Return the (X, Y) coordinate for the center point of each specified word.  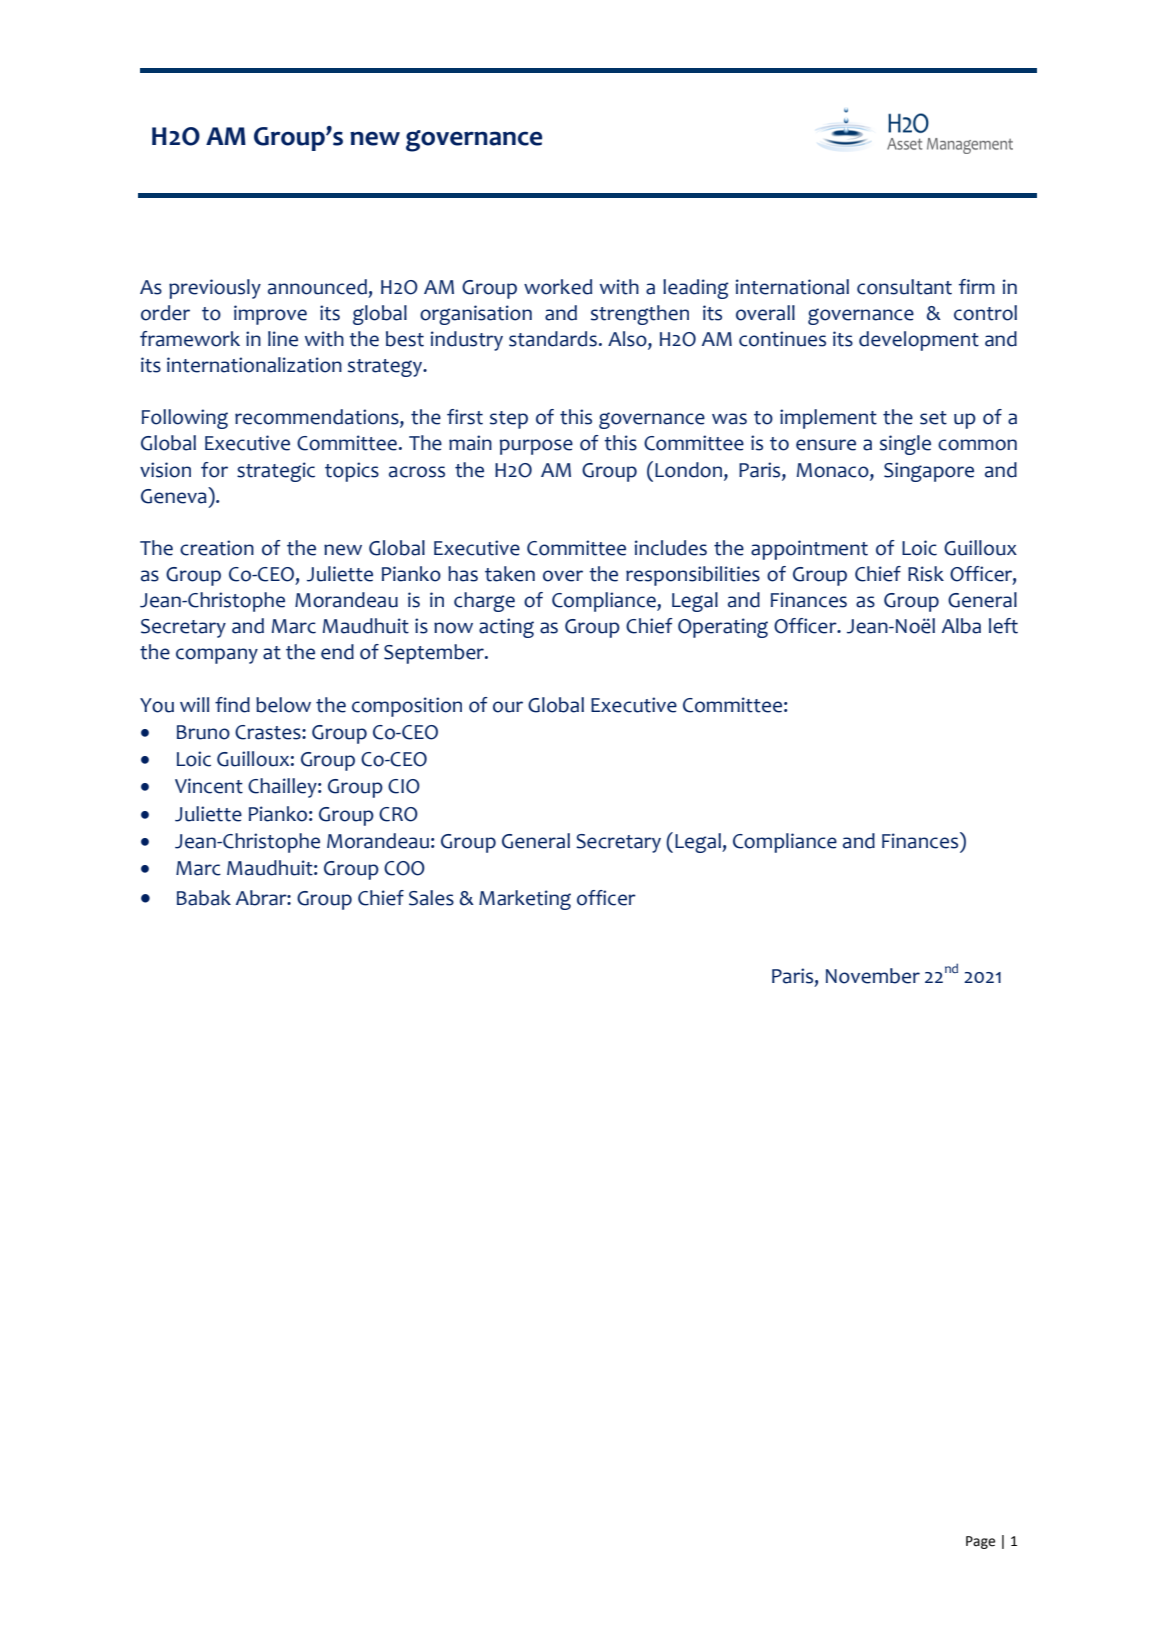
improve (270, 315)
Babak (204, 898)
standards (553, 339)
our (508, 707)
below (283, 705)
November (873, 976)
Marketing (525, 900)
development (919, 341)
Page (980, 1542)
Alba (961, 626)
